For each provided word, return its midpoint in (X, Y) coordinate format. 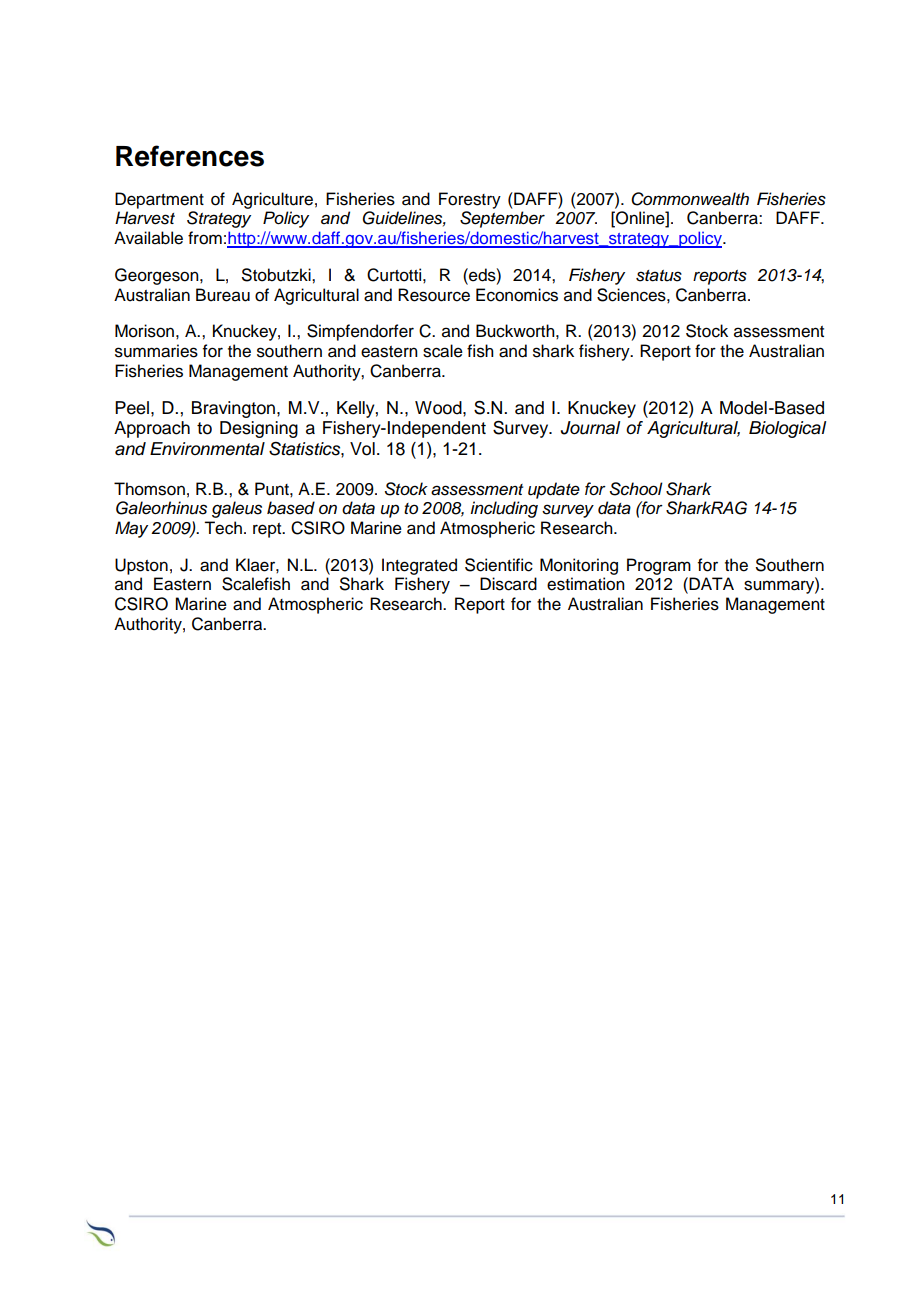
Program (659, 566)
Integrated (419, 566)
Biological (787, 429)
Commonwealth (690, 199)
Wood (439, 408)
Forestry (470, 200)
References (190, 156)
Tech (223, 528)
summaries (156, 351)
